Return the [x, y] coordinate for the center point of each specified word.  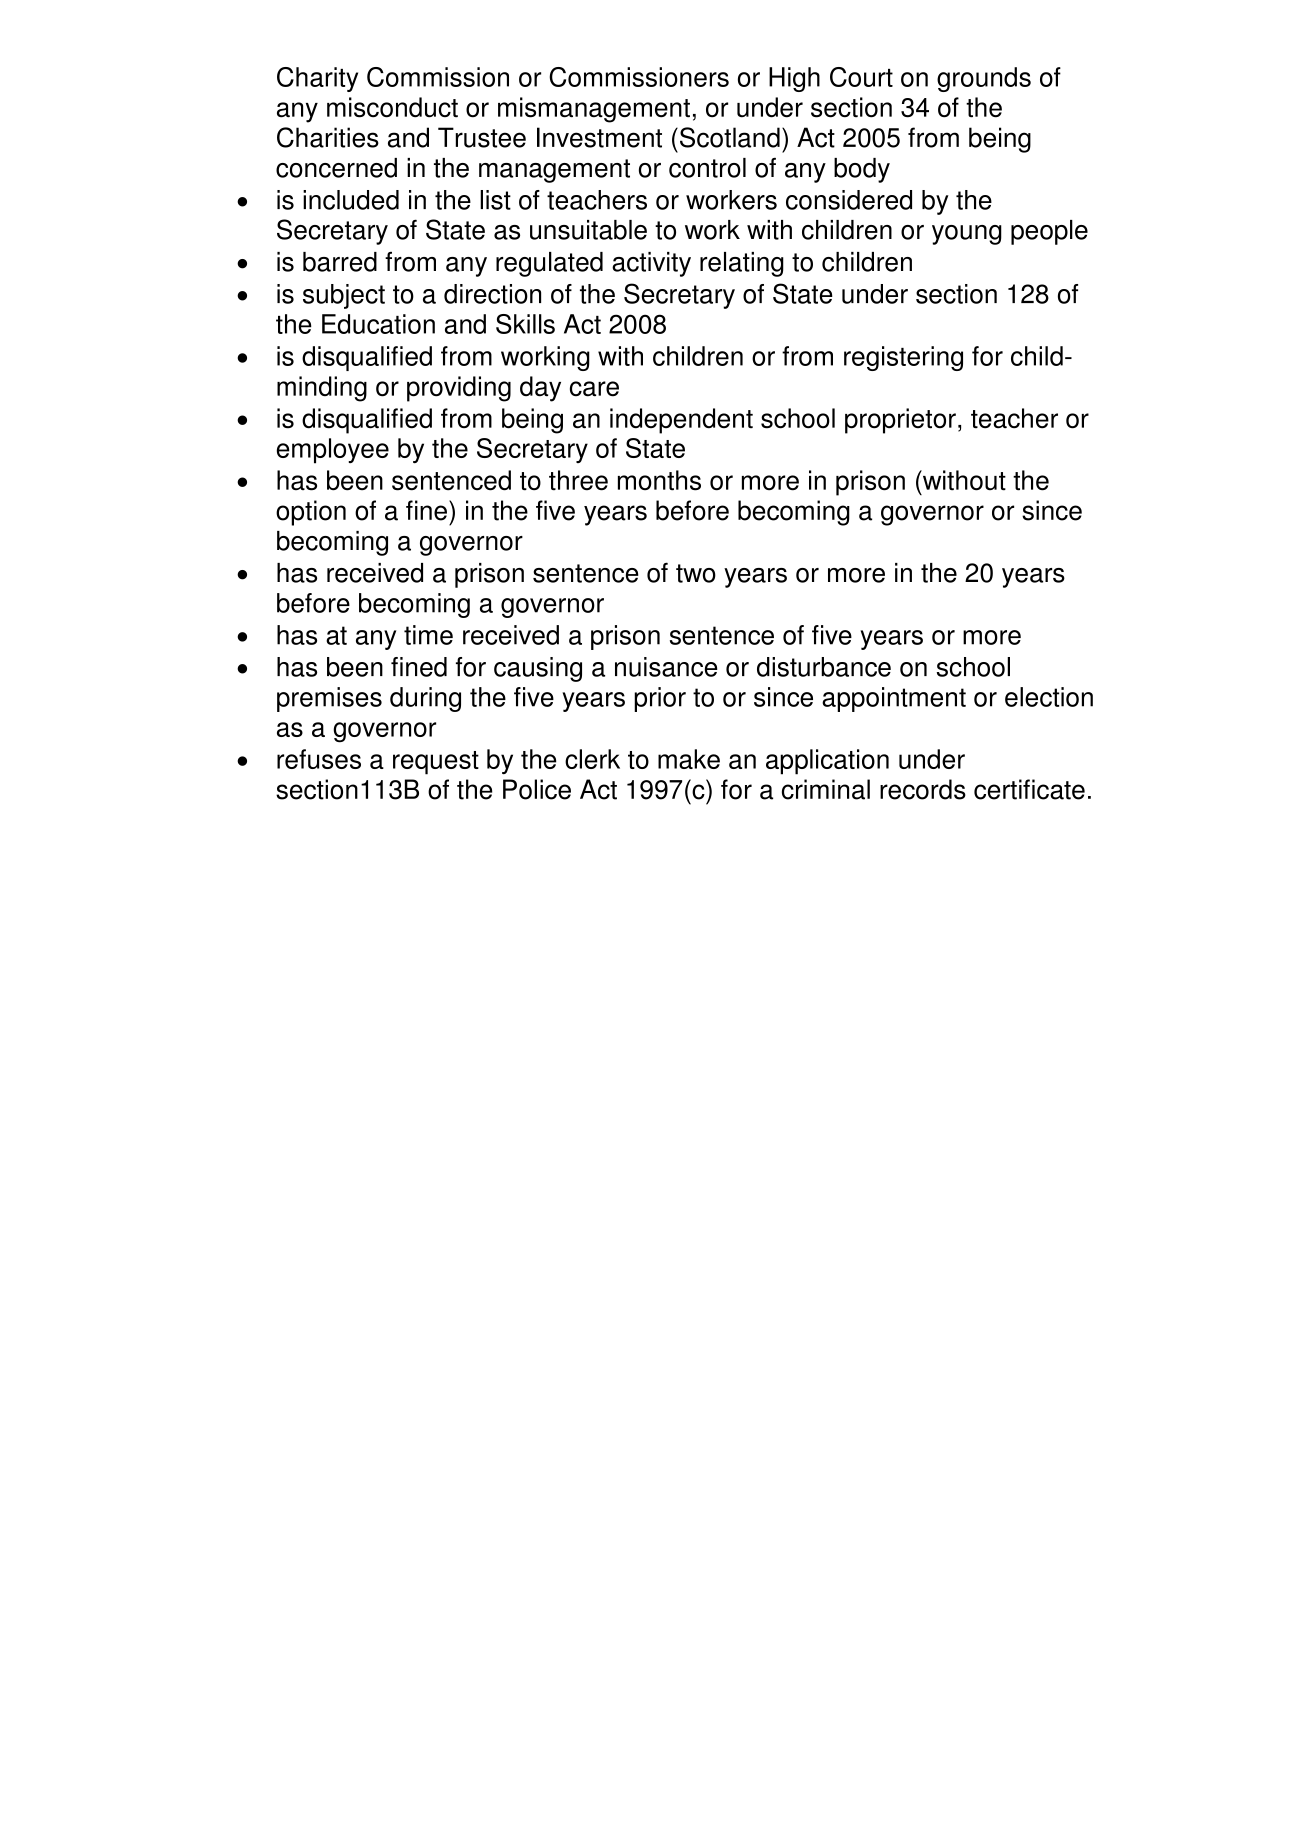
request [436, 763]
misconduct [392, 107]
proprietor [900, 421]
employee [333, 451]
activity [651, 264]
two [696, 573]
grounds [984, 79]
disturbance [824, 667]
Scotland [730, 137]
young [967, 235]
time [428, 635]
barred [340, 262]
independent [681, 421]
